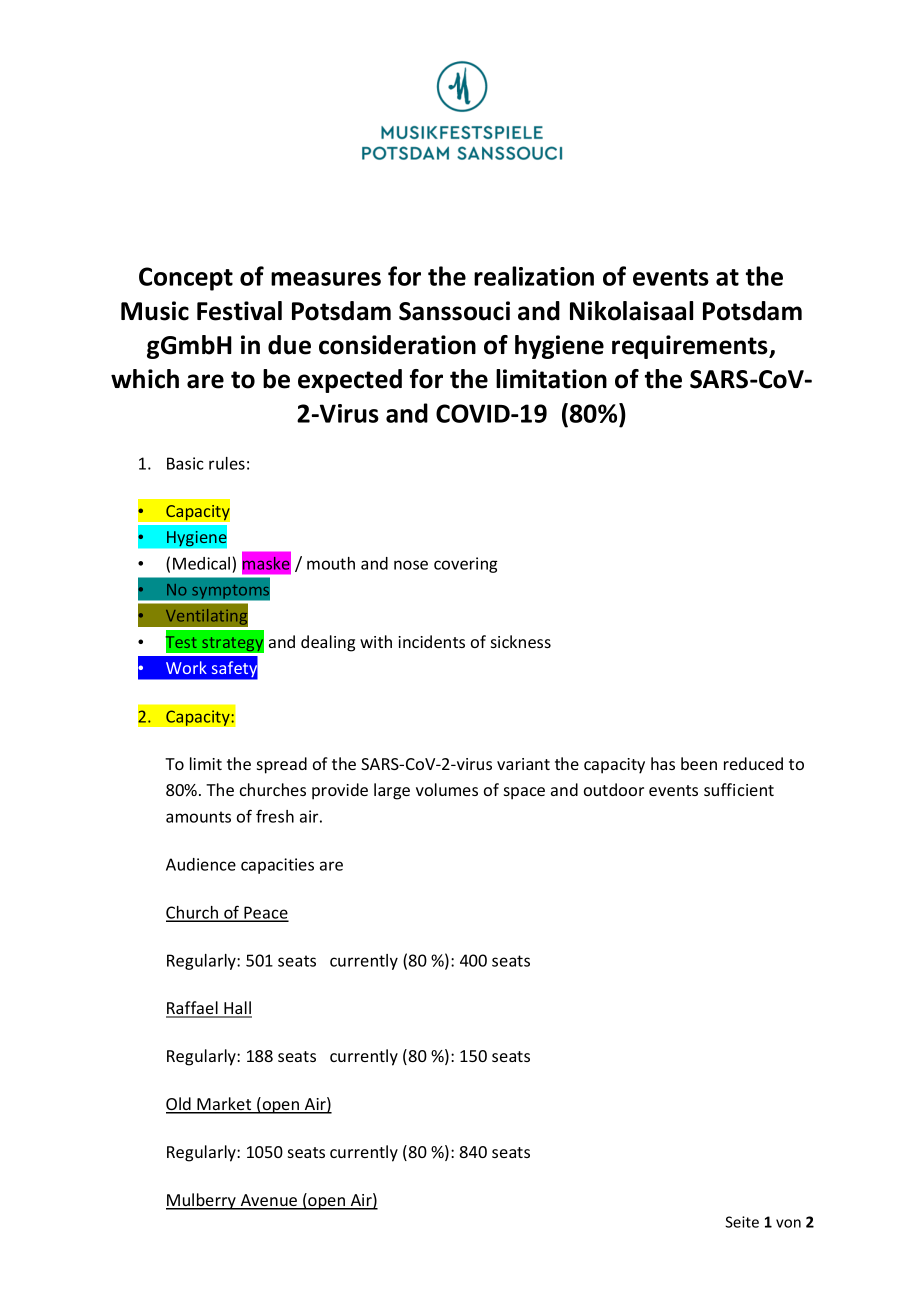 The width and height of the screenshot is (924, 1308). Describe the element at coordinates (282, 765) in the screenshot. I see `spread` at that location.
